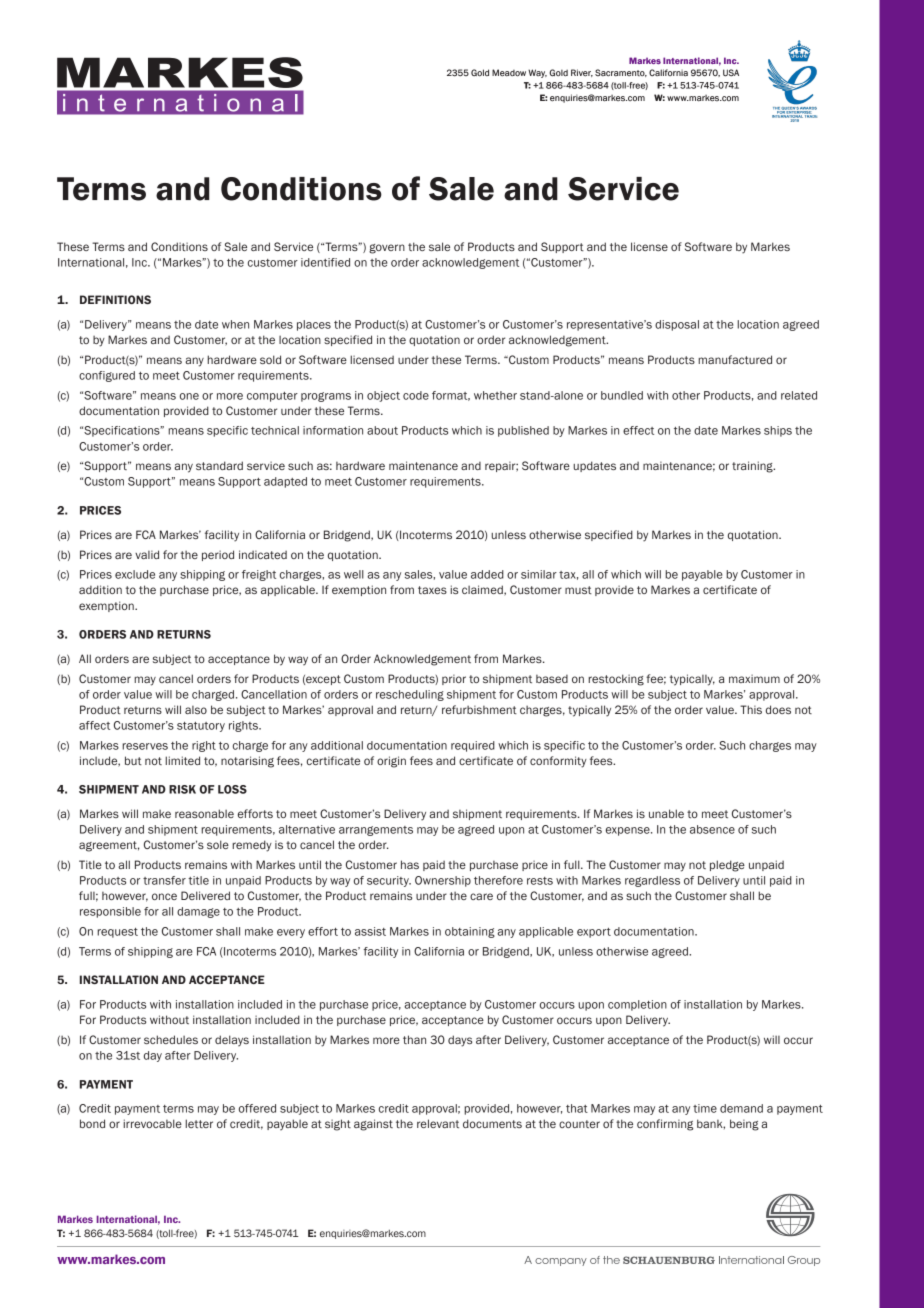 The height and width of the document is (1308, 924). I want to click on prior, so click(454, 679).
